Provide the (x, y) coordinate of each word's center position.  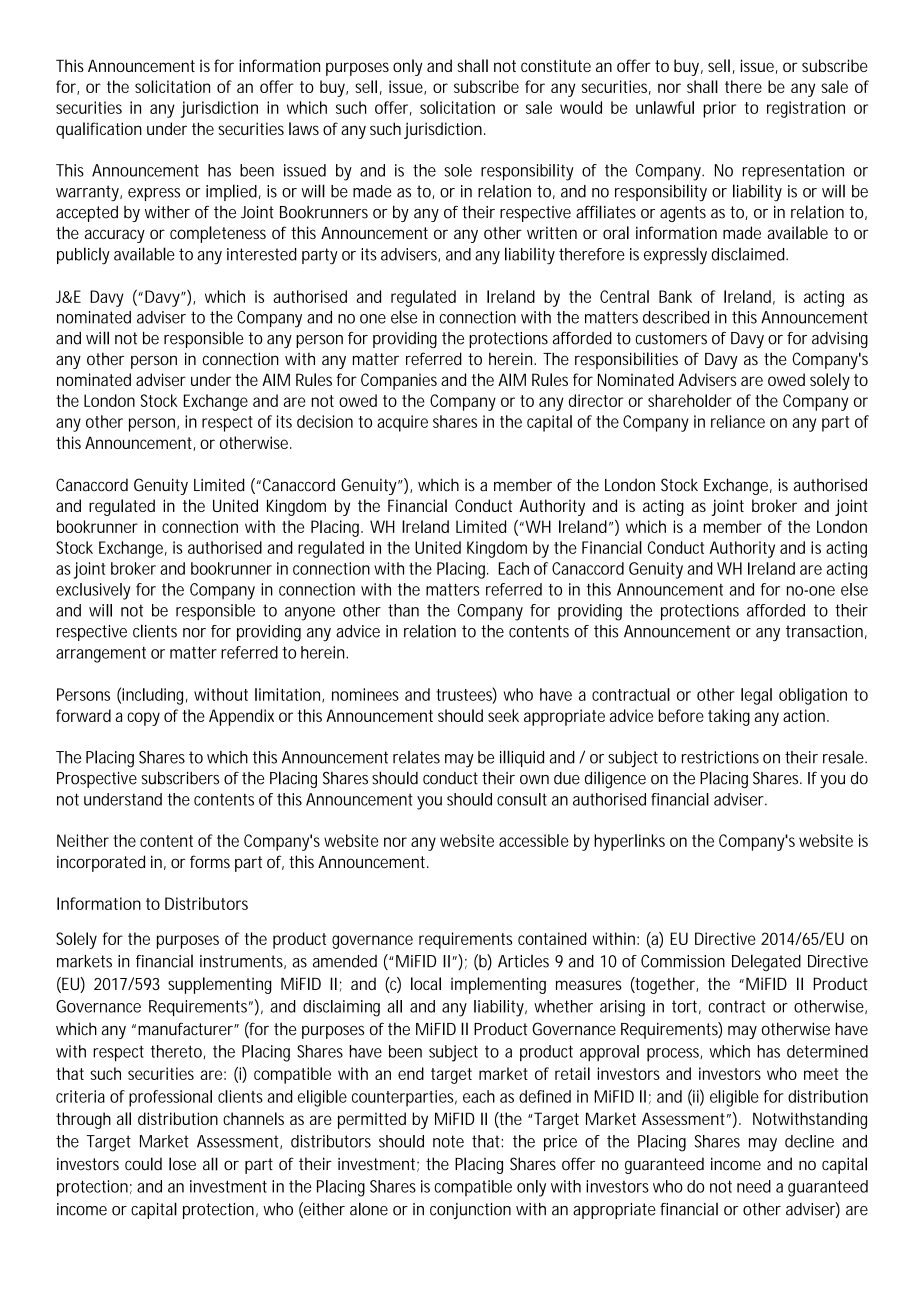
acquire (402, 423)
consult (522, 799)
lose (182, 1164)
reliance (738, 421)
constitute (556, 65)
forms (210, 861)
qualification (99, 130)
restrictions (720, 757)
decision (325, 421)
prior (719, 109)
